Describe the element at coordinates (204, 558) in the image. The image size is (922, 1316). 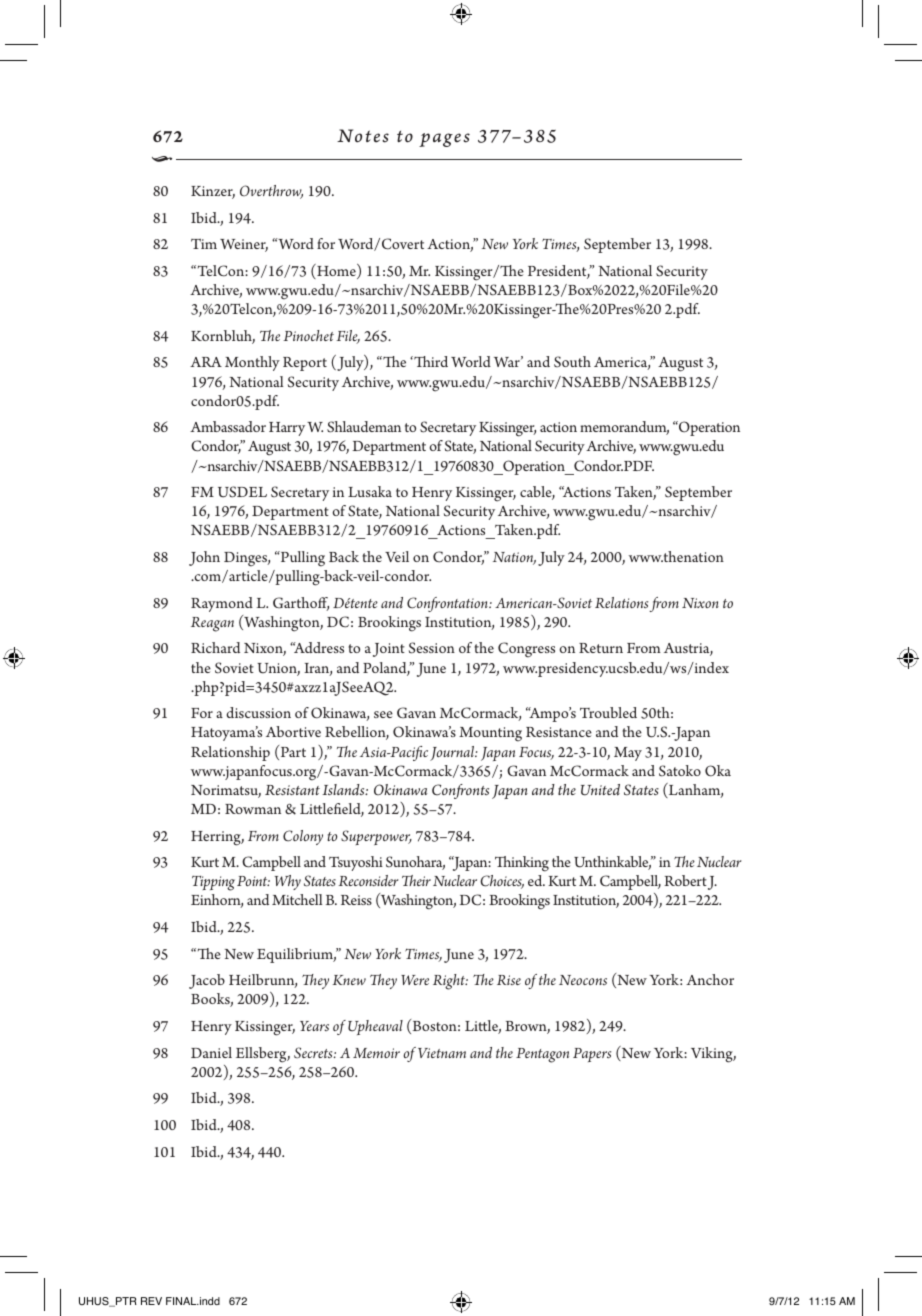
I see `John` at that location.
